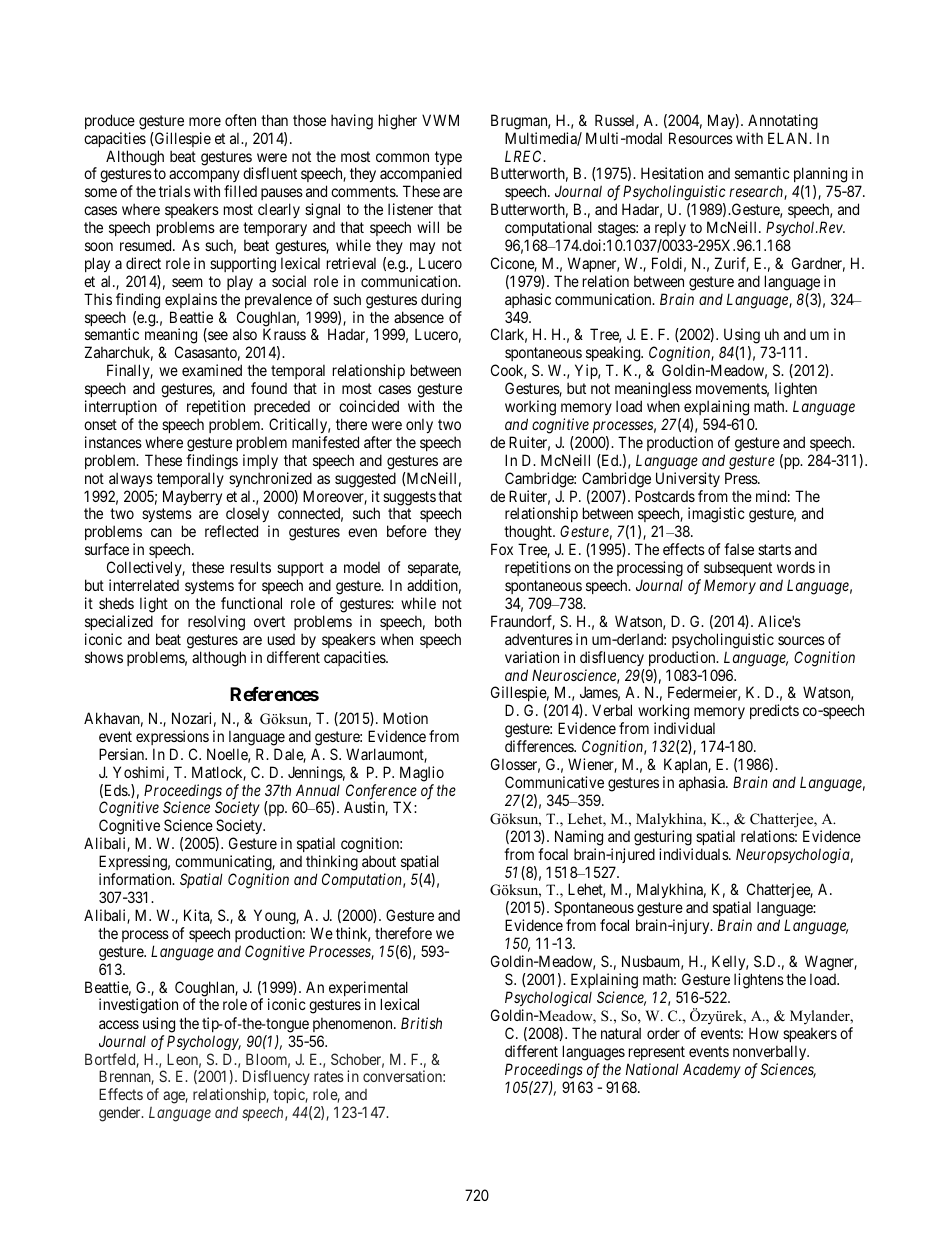  What do you see at coordinates (421, 1023) in the document?
I see `British` at bounding box center [421, 1023].
